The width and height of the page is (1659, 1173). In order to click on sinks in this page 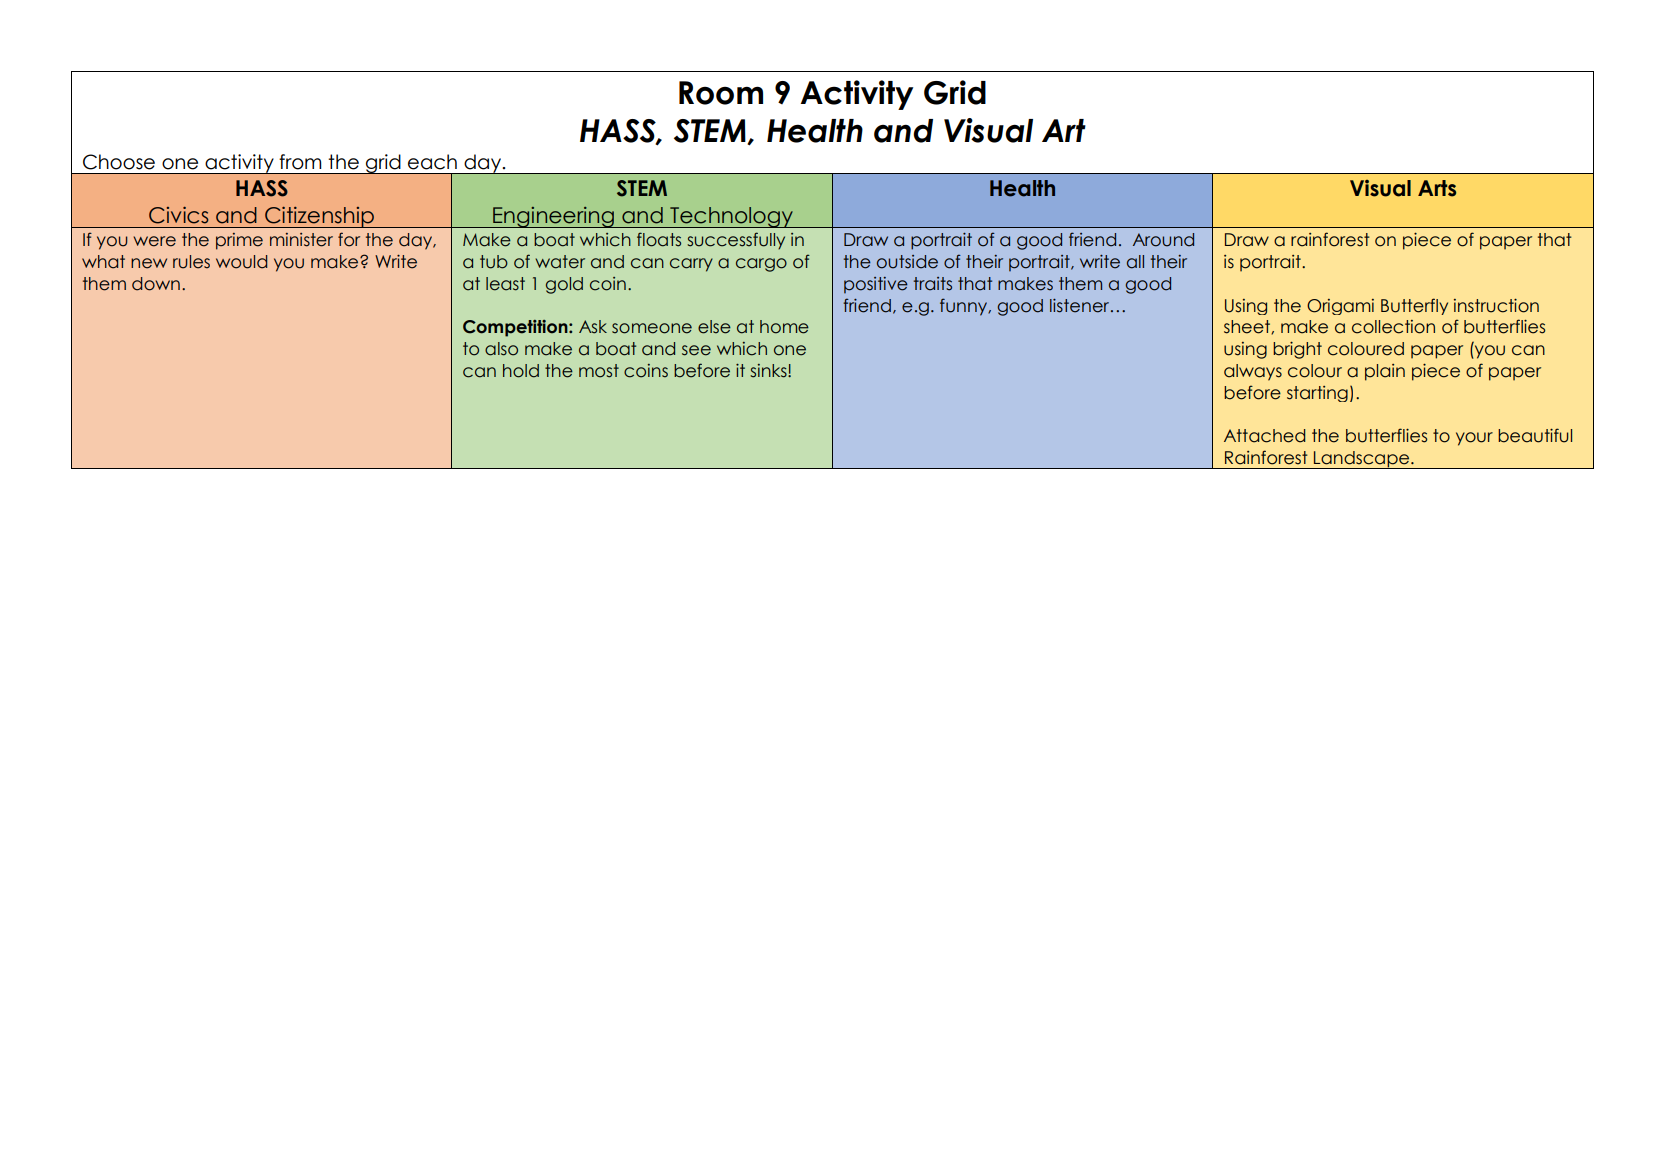, I will do `click(769, 371)`.
